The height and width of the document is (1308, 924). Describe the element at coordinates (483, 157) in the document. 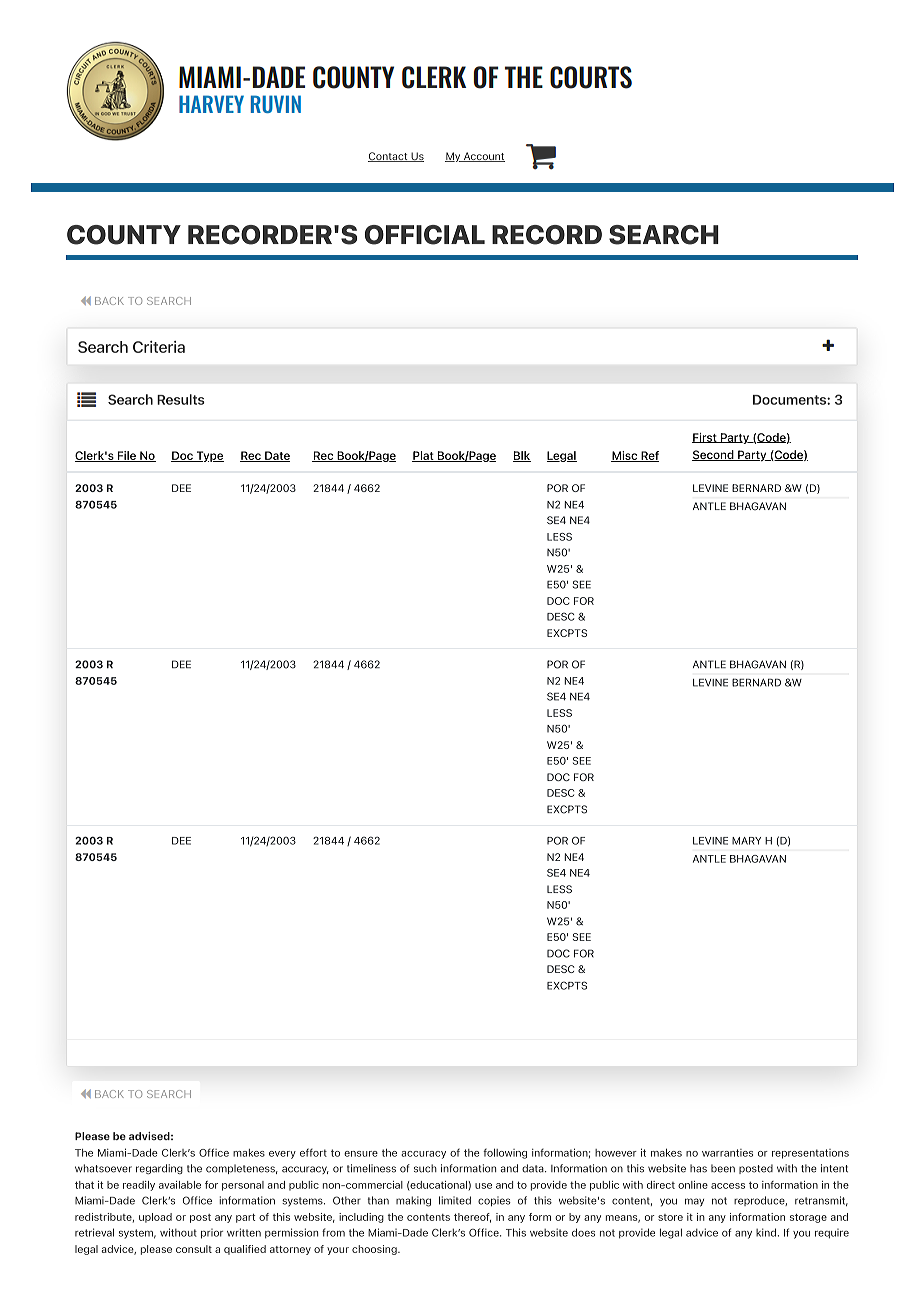

I see `Account` at that location.
